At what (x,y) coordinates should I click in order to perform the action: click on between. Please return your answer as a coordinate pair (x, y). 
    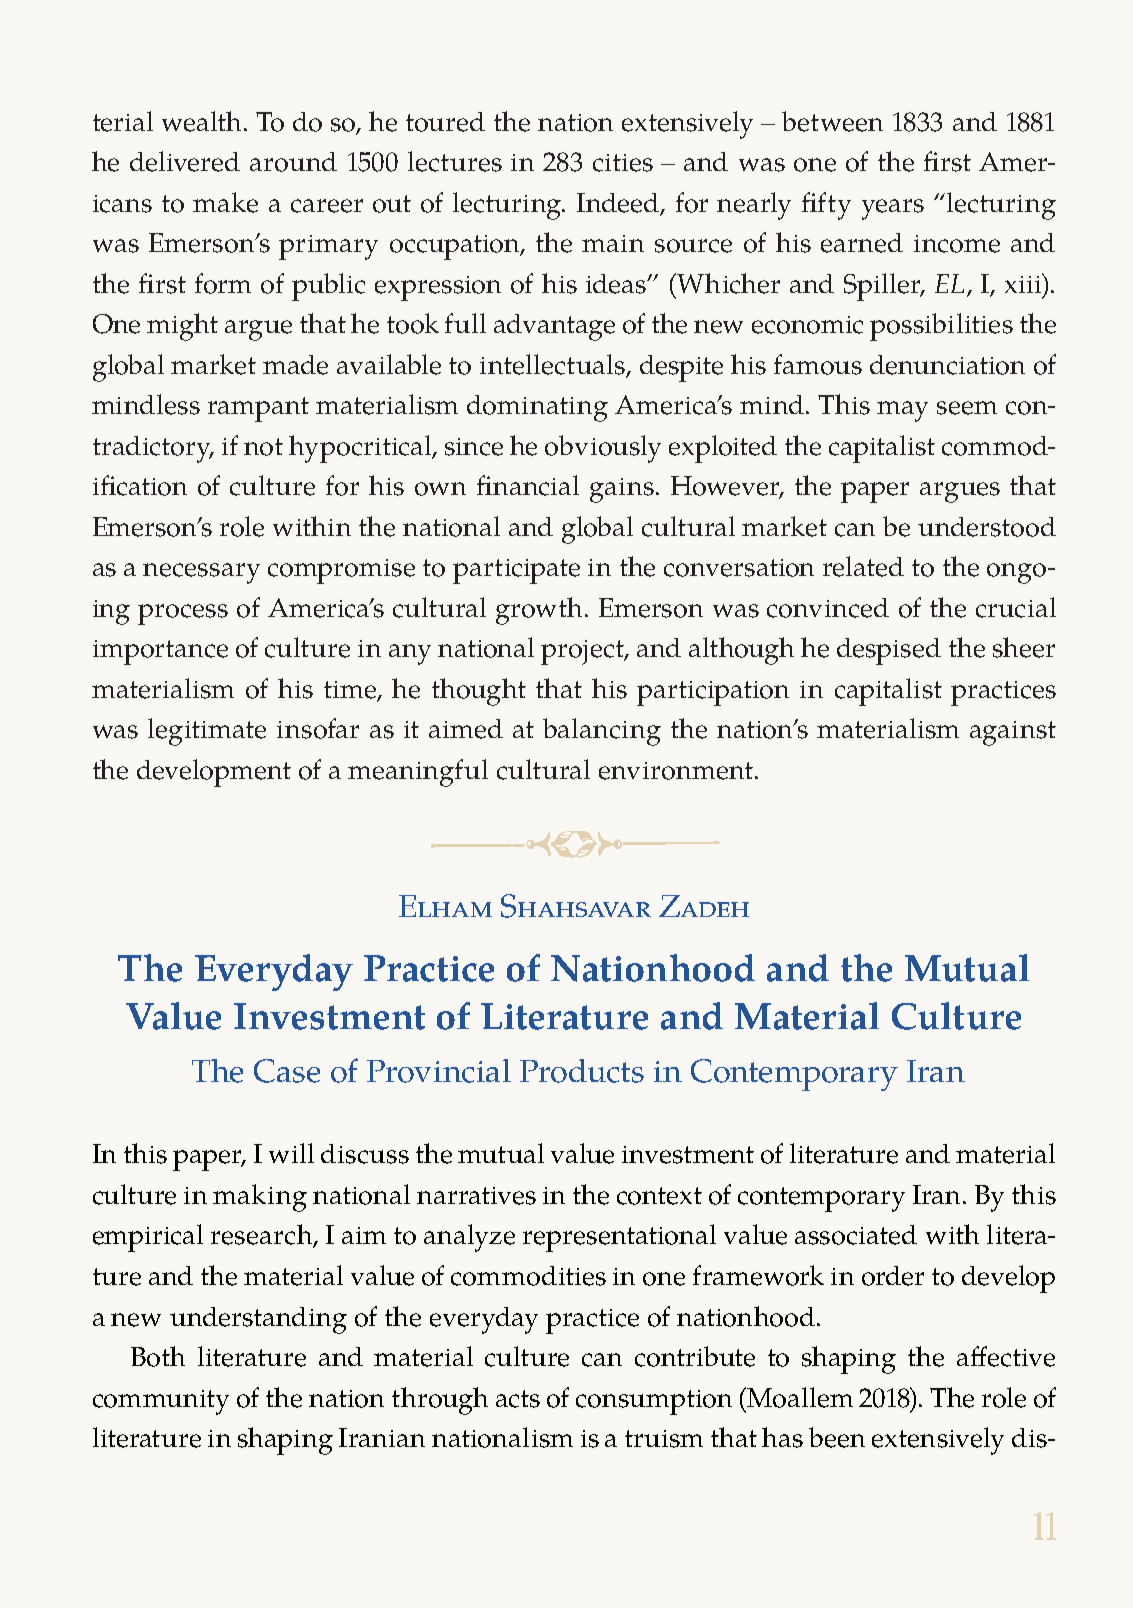
    Looking at the image, I should click on (832, 121).
